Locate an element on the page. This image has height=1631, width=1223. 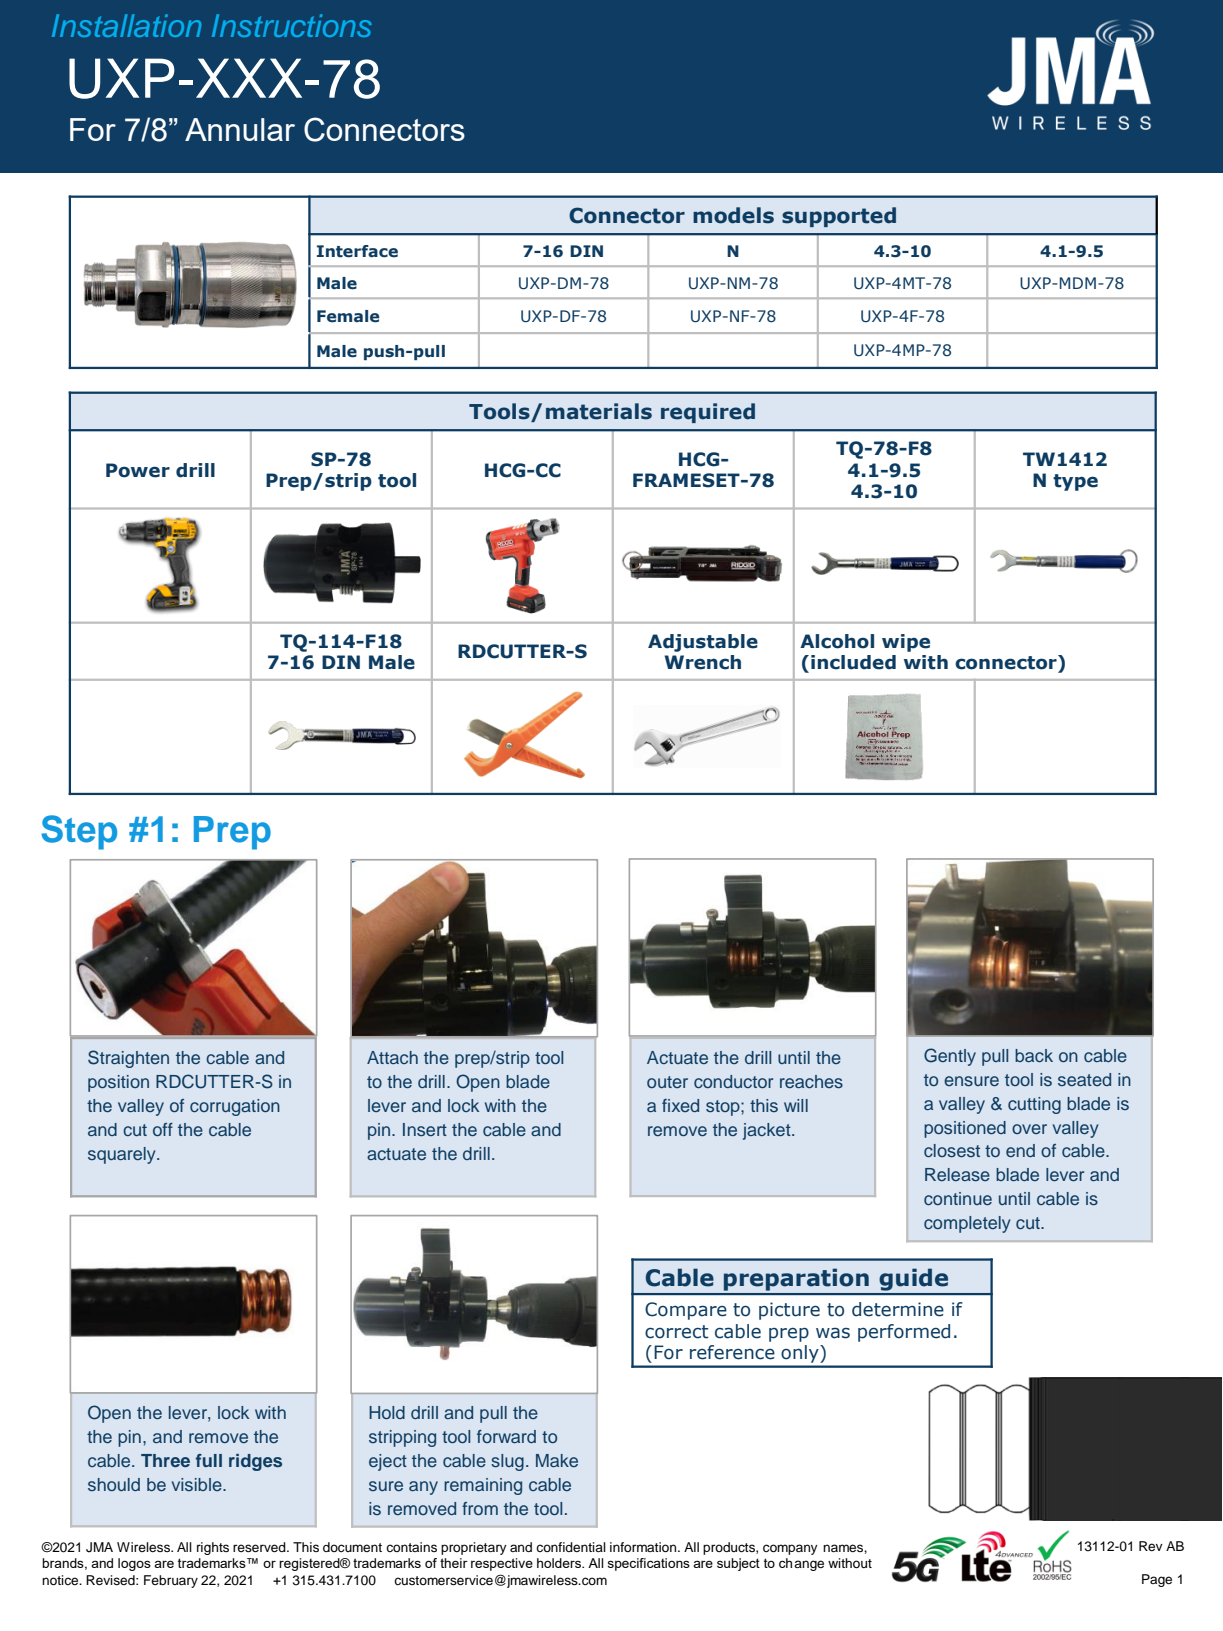
supported is located at coordinates (839, 217).
